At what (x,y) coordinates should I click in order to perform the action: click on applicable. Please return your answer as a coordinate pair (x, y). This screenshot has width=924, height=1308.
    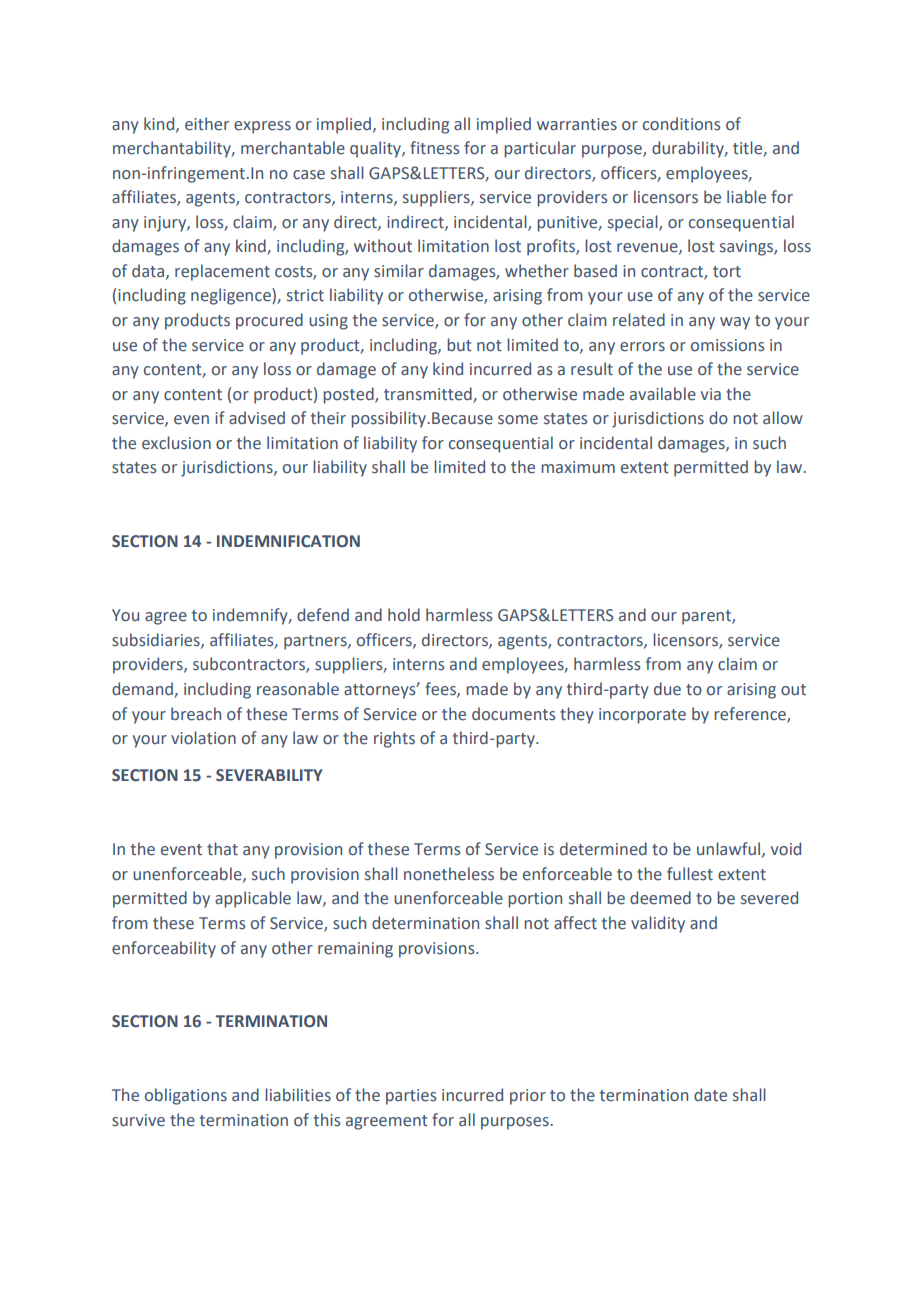
    Looking at the image, I should click on (253, 899).
